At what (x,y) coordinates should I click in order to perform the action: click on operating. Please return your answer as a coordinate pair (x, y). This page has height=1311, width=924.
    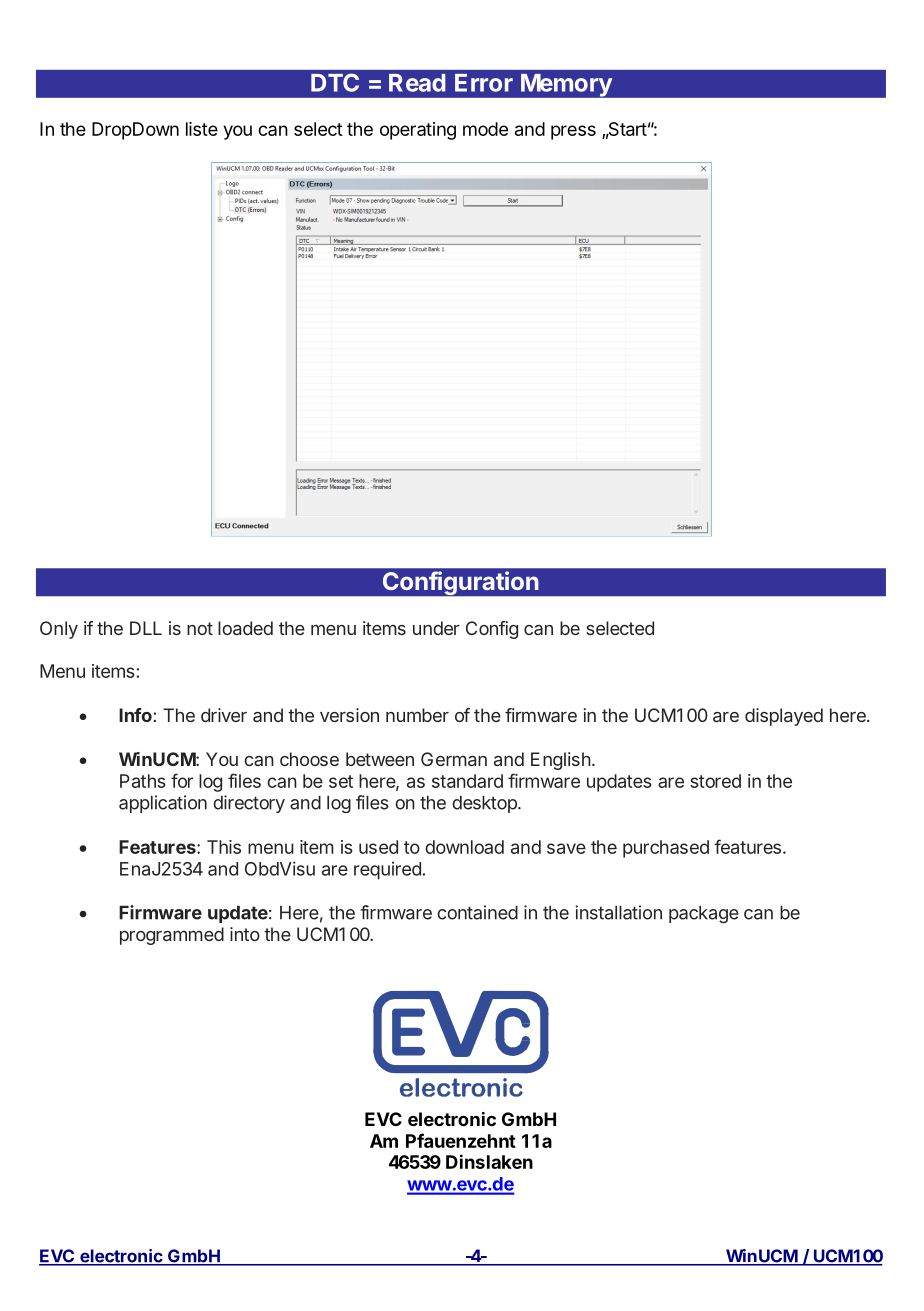
    Looking at the image, I should click on (418, 131).
